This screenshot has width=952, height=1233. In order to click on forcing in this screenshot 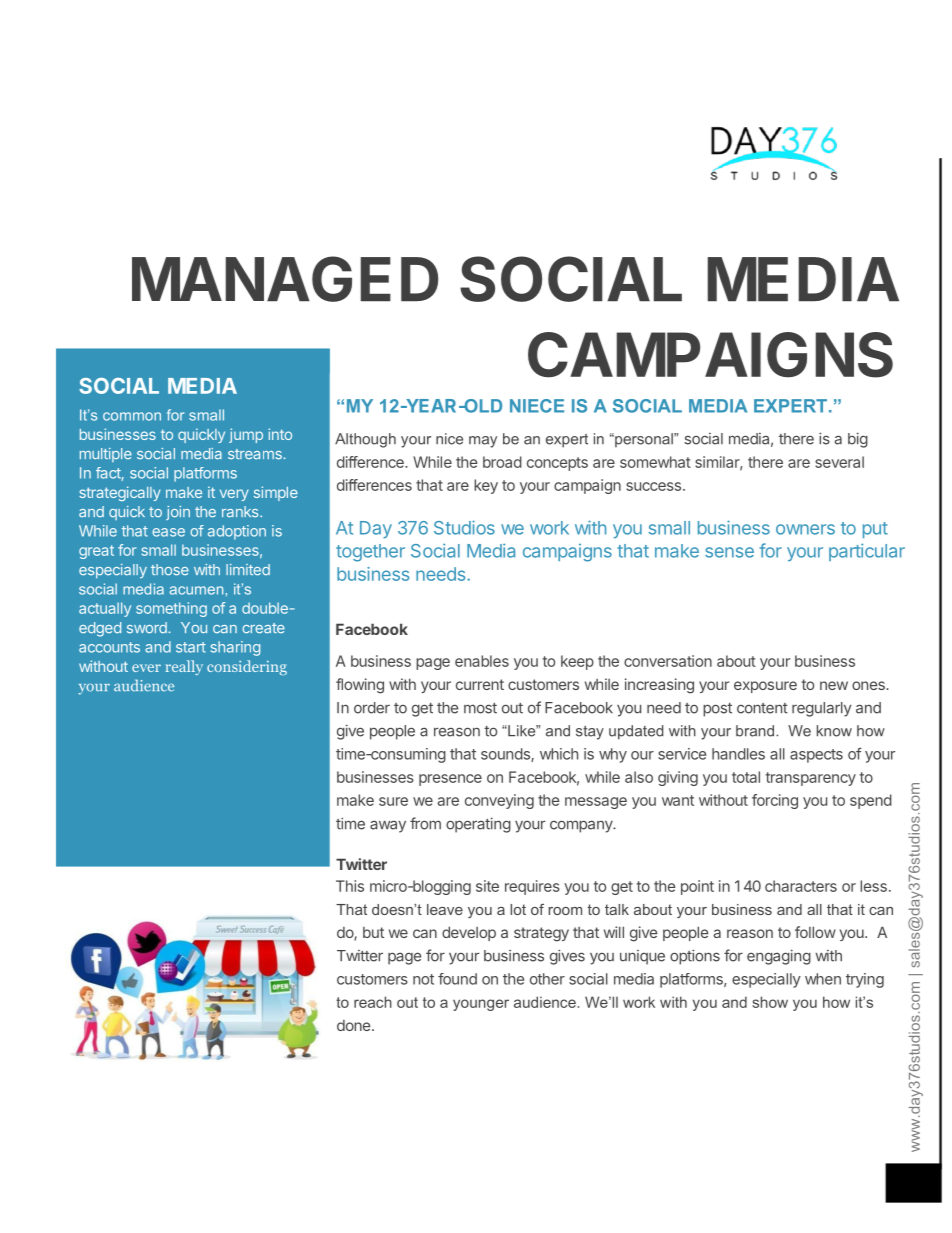, I will do `click(775, 801)`.
